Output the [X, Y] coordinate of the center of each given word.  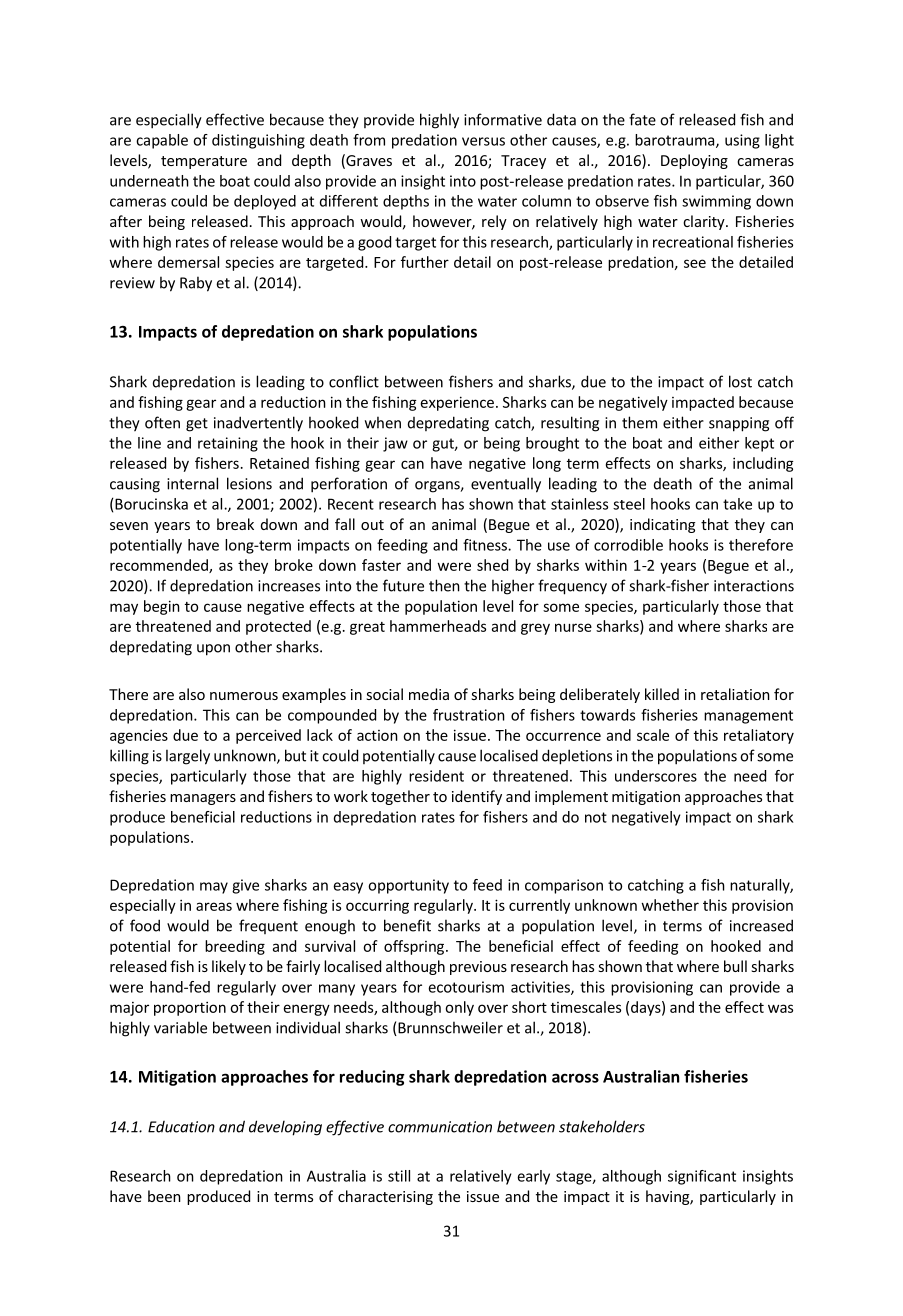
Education [181, 1127]
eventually [506, 485]
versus [483, 141]
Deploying [694, 161]
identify [477, 797]
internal [192, 483]
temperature [204, 162]
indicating [662, 525]
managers [203, 799]
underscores [656, 776]
